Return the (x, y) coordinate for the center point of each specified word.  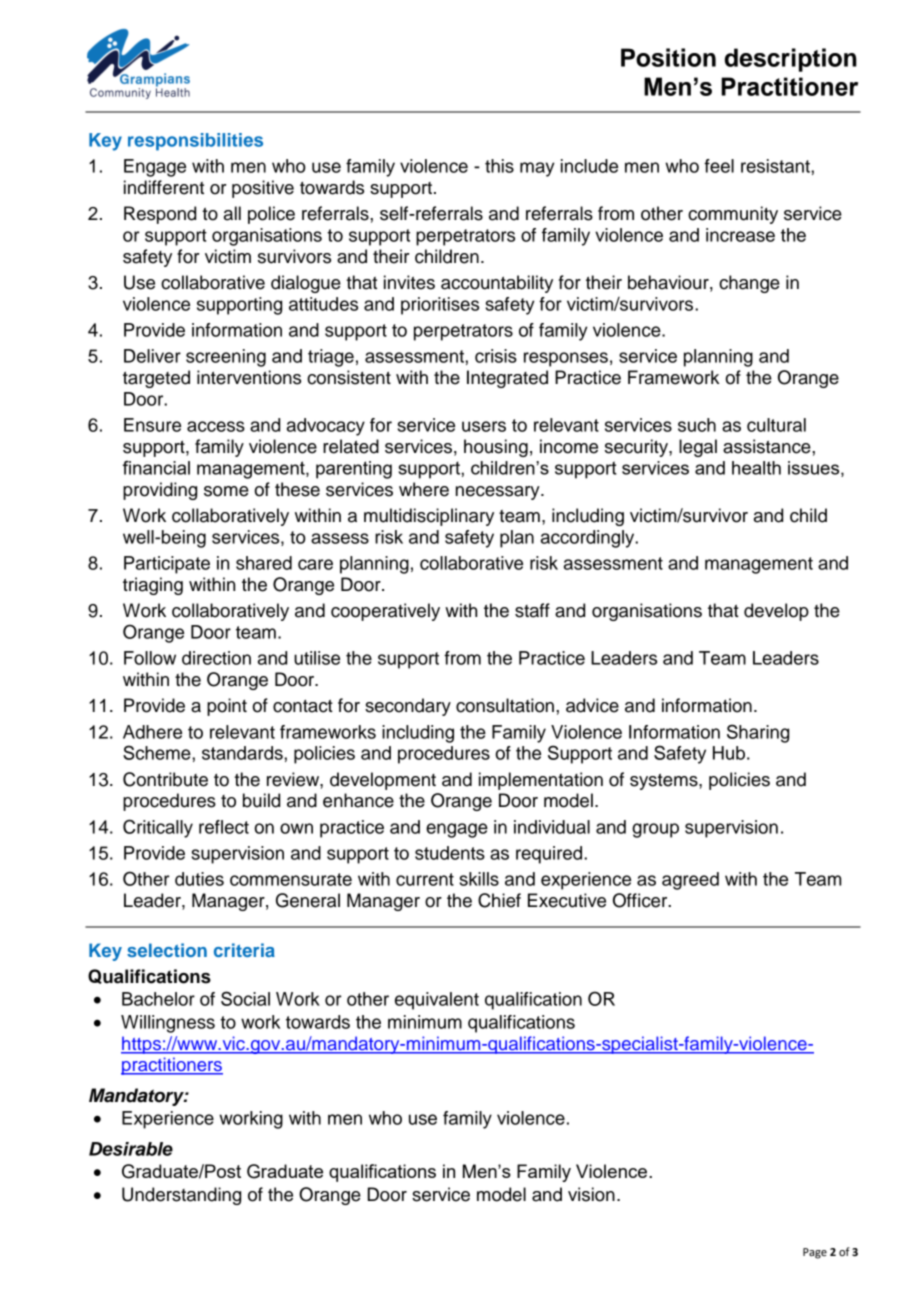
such (697, 425)
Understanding (181, 1196)
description (791, 60)
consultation (505, 705)
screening (226, 358)
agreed (690, 881)
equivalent (437, 1001)
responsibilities (195, 142)
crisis (496, 356)
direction (216, 658)
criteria (244, 950)
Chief (499, 900)
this (499, 166)
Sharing (758, 733)
